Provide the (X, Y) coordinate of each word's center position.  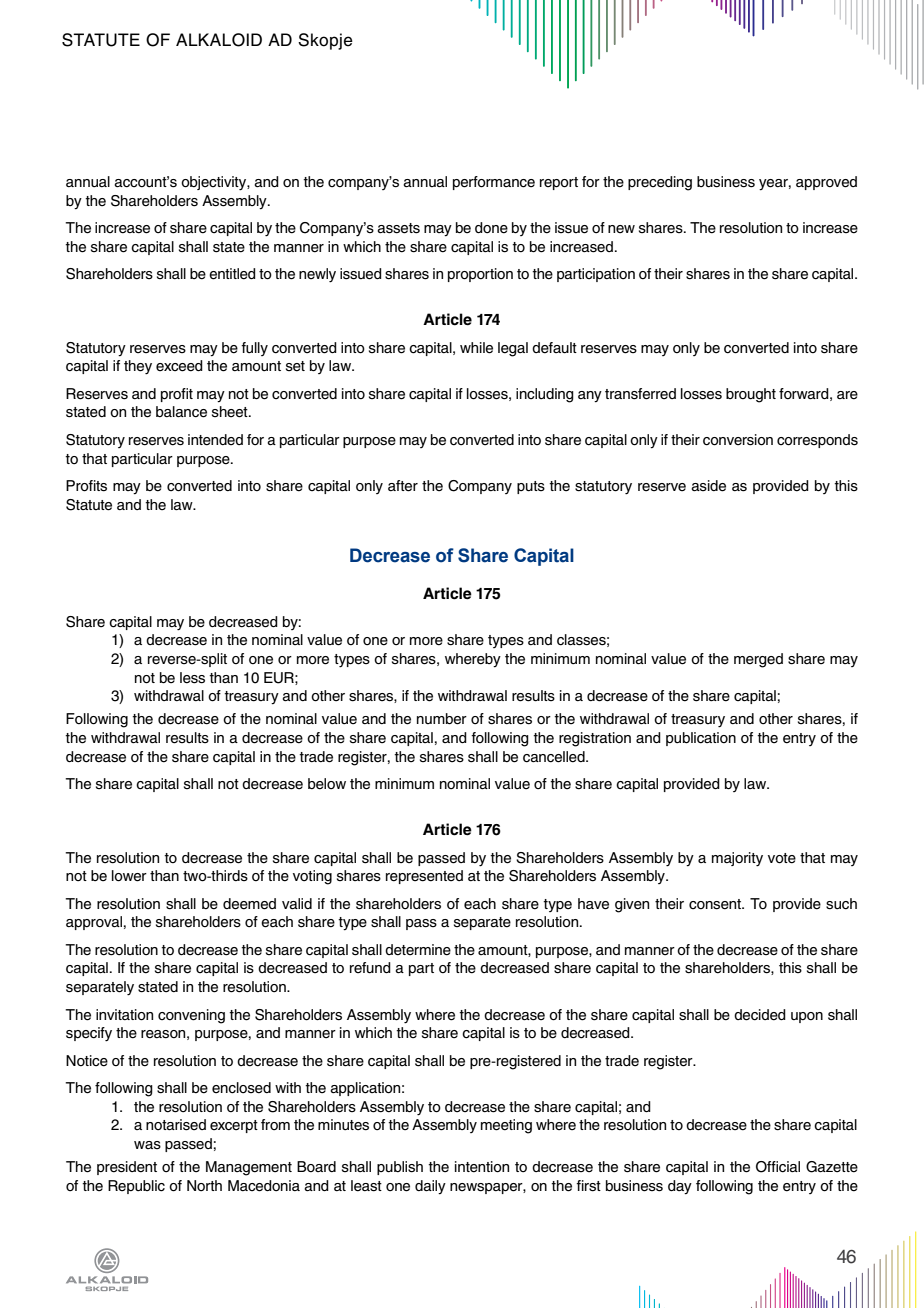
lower (129, 876)
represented (424, 877)
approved (826, 183)
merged (758, 660)
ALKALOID (219, 40)
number (442, 719)
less (192, 678)
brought (751, 395)
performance (494, 183)
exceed (179, 366)
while (476, 348)
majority (737, 859)
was (147, 1145)
